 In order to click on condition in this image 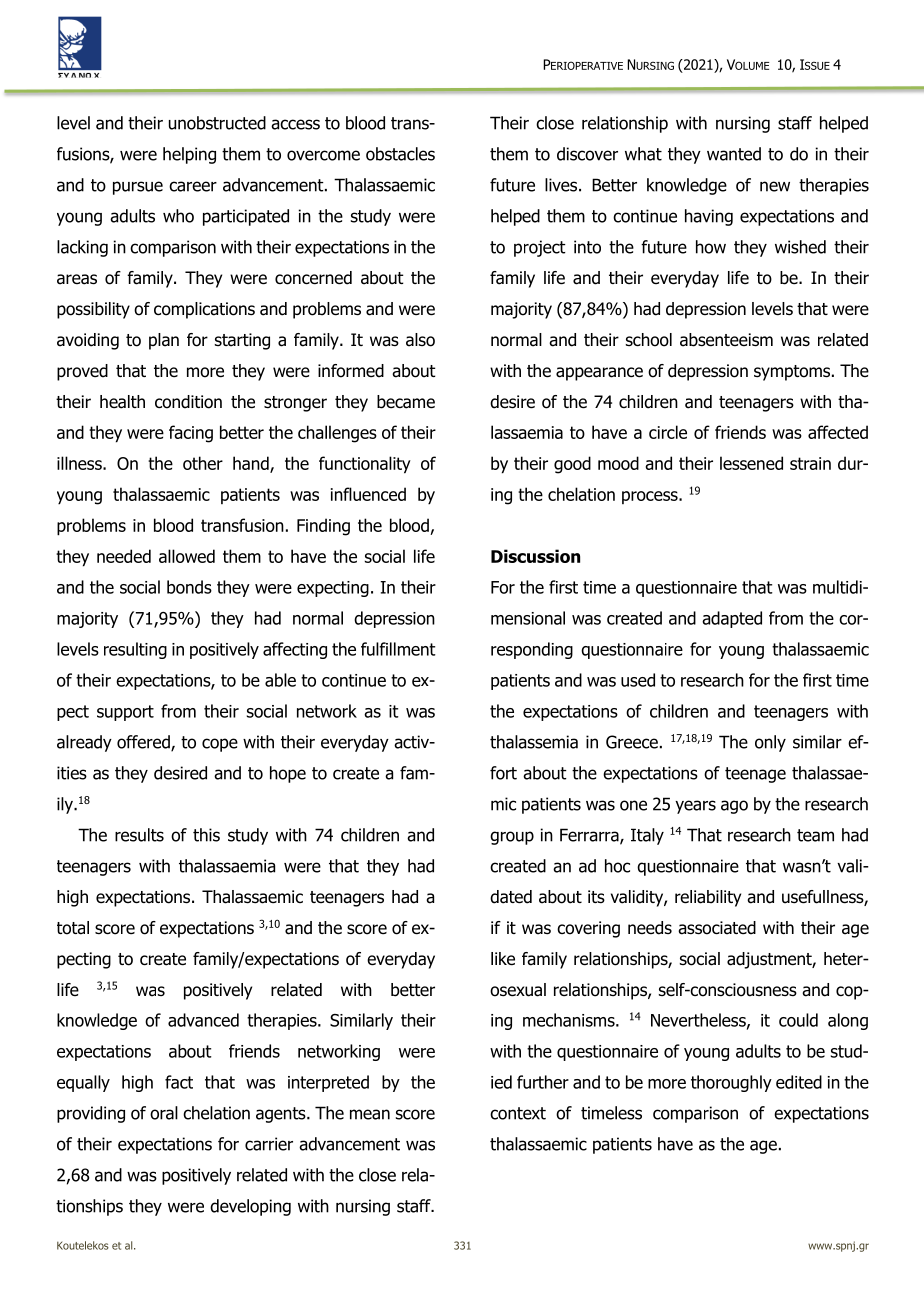, I will do `click(188, 402)`.
